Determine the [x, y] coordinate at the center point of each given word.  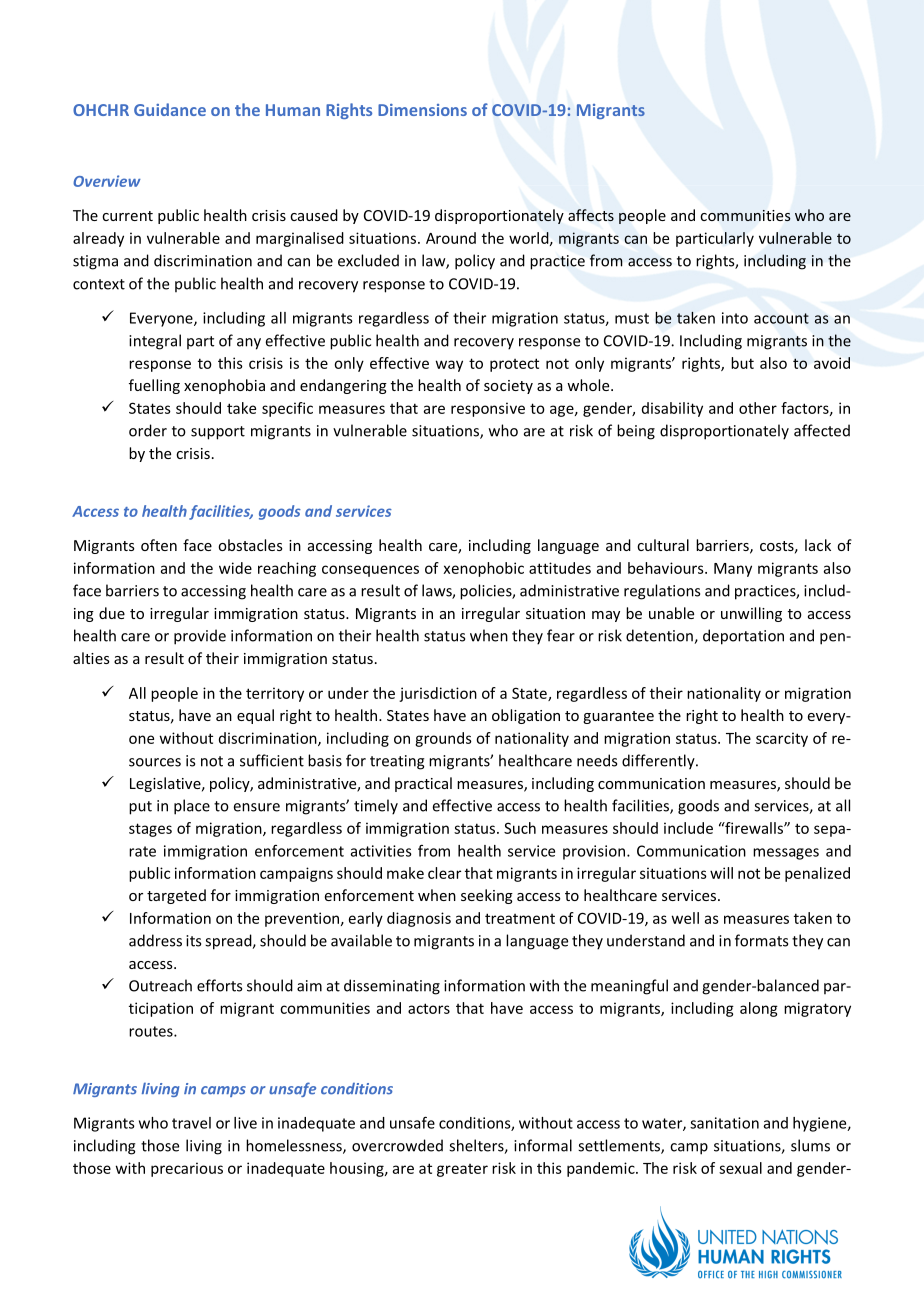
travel [191, 1123]
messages [786, 854]
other [758, 408]
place [192, 807]
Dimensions [422, 110]
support [218, 433]
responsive [488, 409]
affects [591, 215]
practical [423, 784]
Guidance [170, 109]
